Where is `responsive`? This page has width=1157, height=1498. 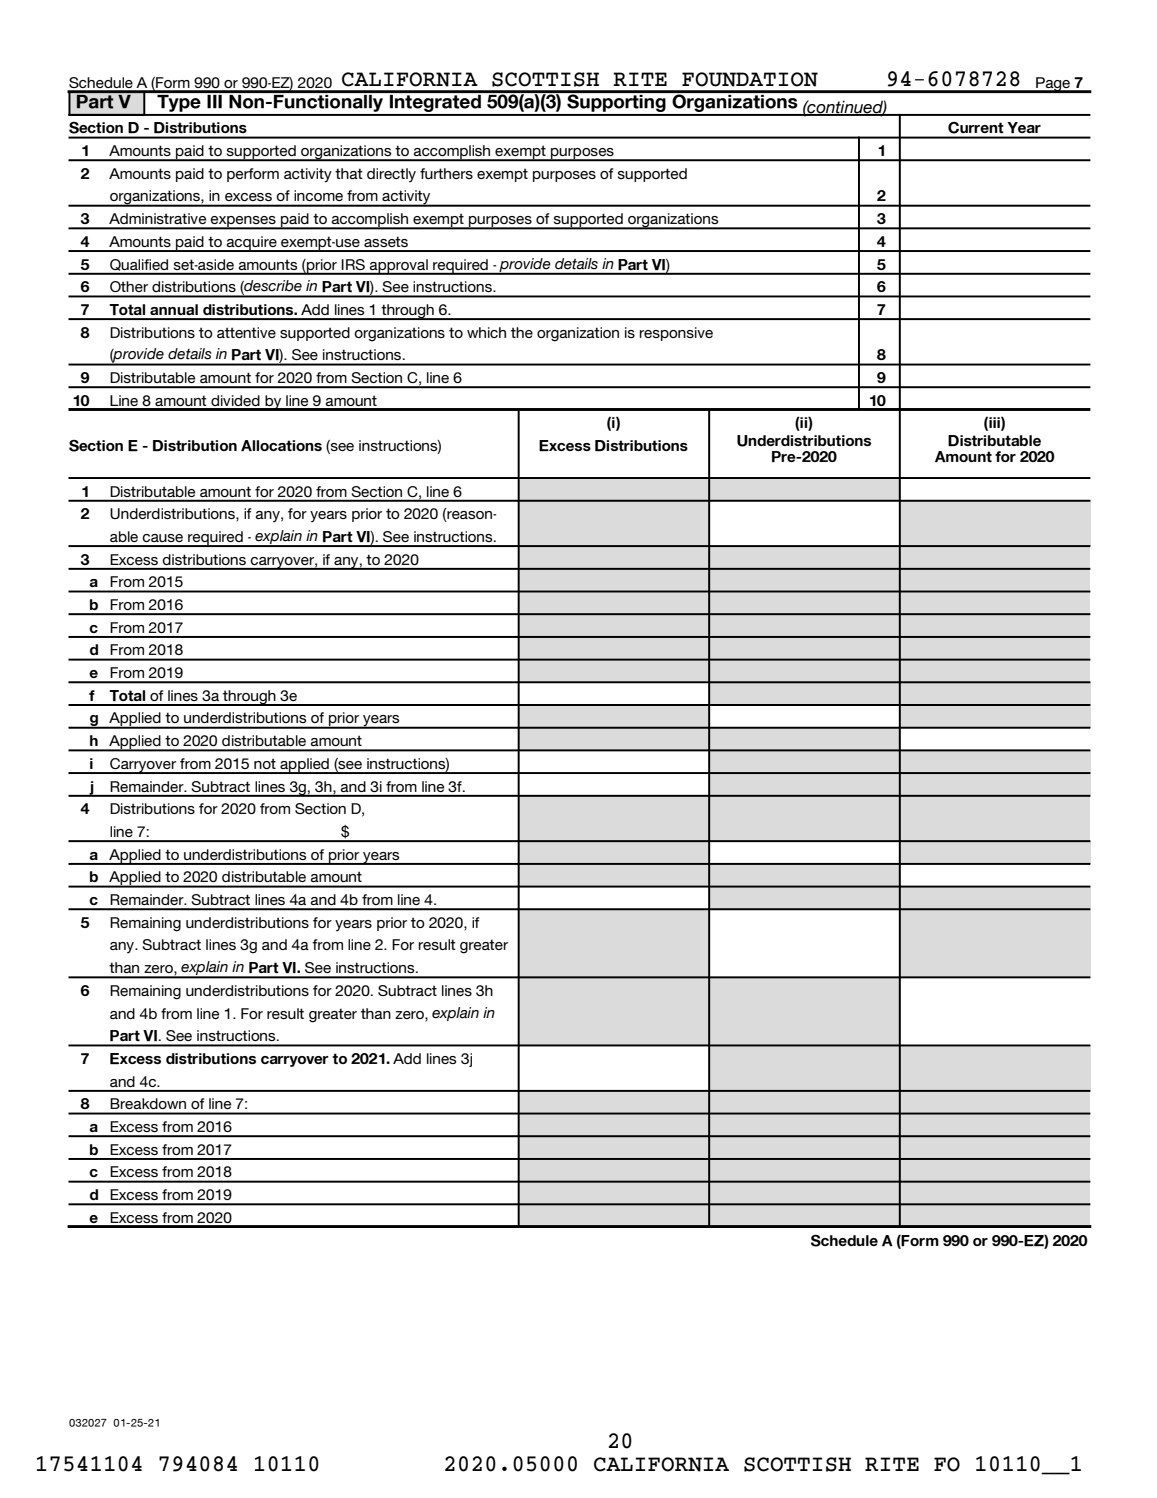 responsive is located at coordinates (676, 334).
